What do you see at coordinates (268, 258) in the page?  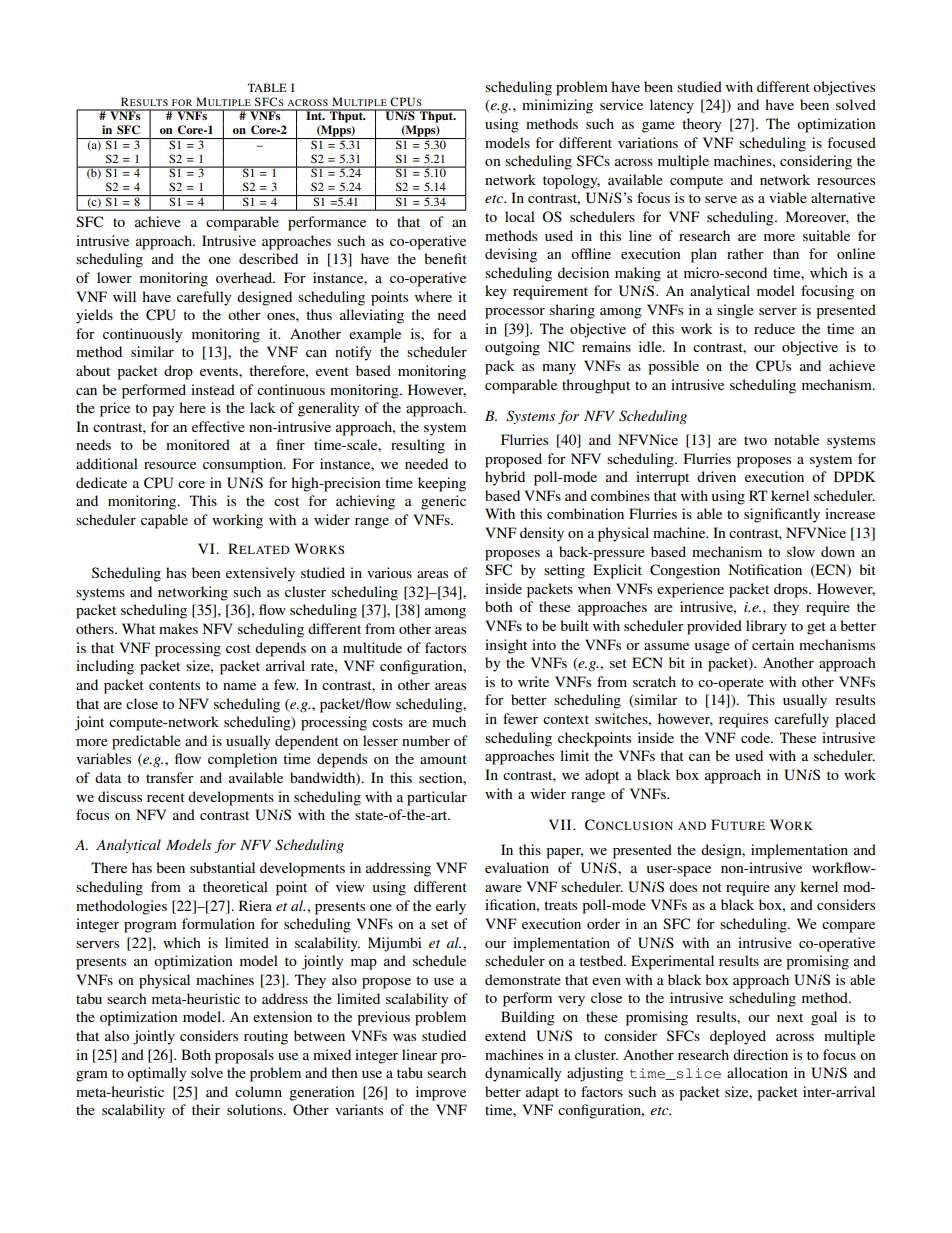 I see `described` at bounding box center [268, 258].
